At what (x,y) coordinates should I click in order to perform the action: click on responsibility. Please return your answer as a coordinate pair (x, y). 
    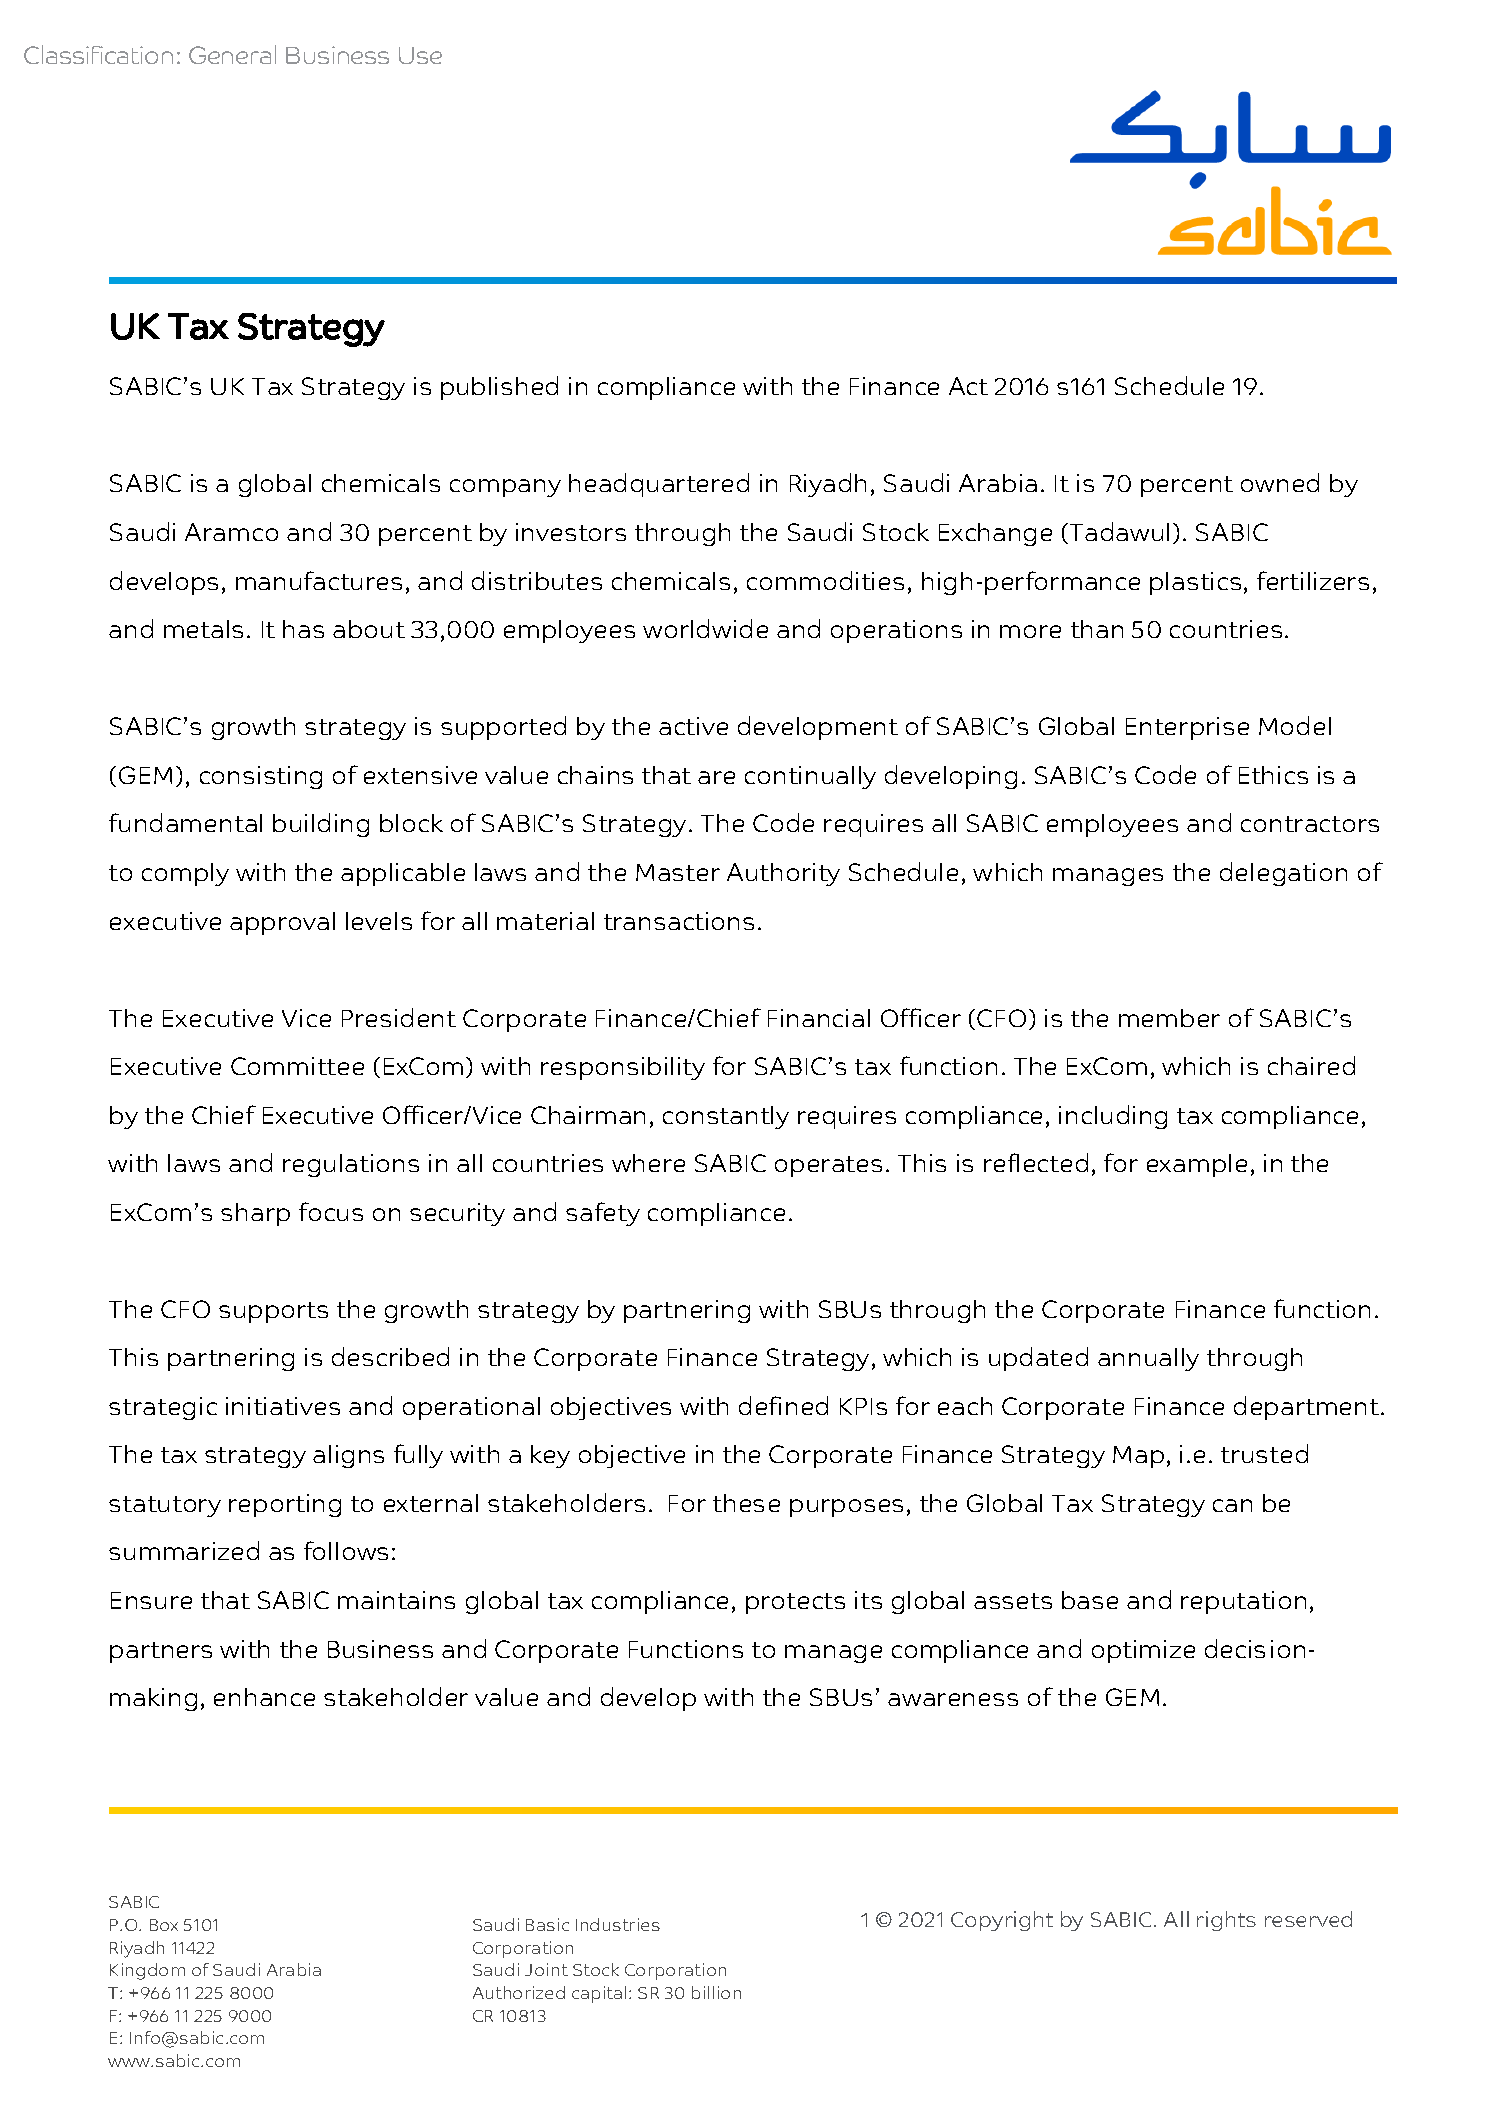
    Looking at the image, I should click on (623, 1068).
